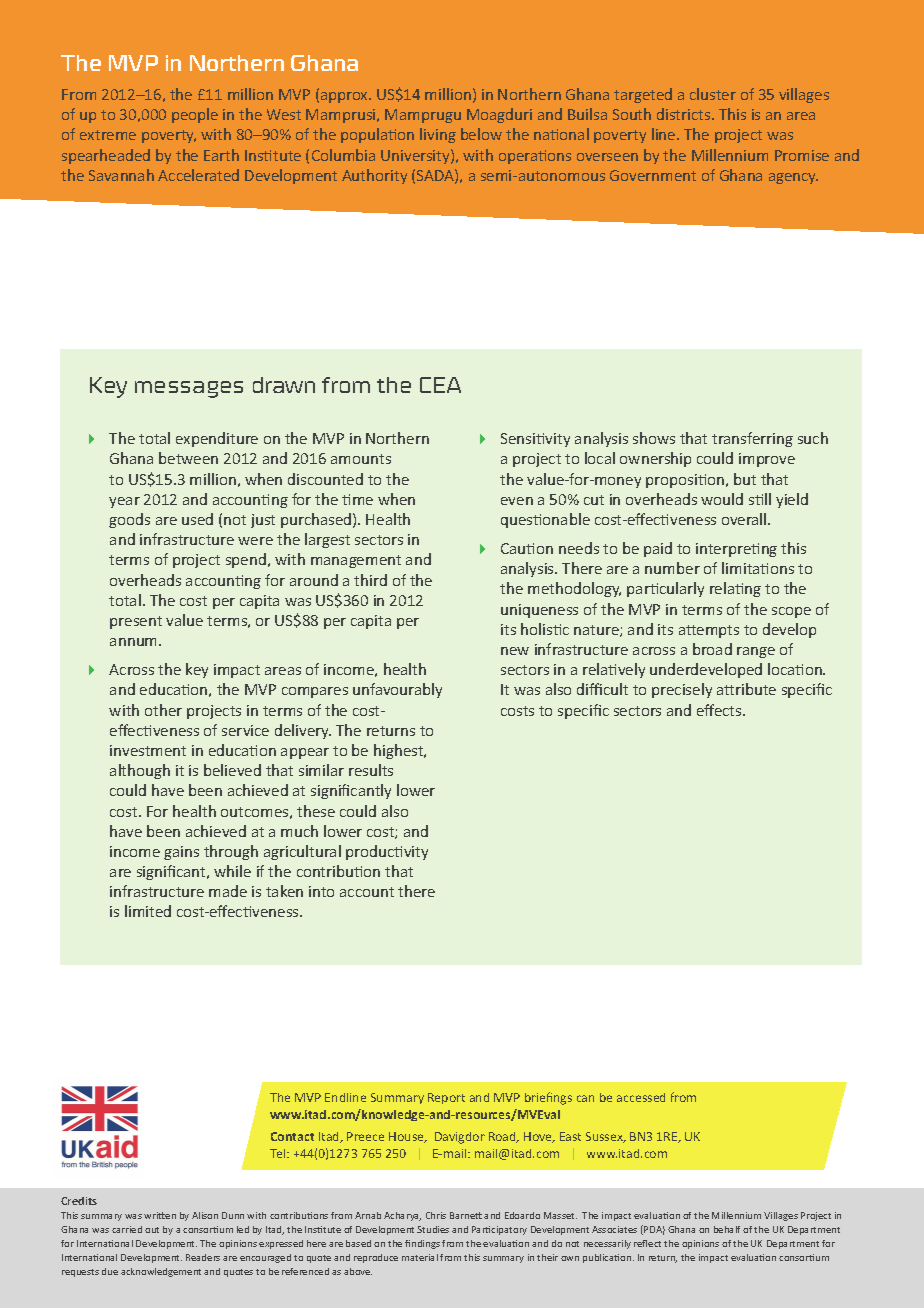 The width and height of the page is (924, 1308). What do you see at coordinates (438, 135) in the page?
I see `living` at bounding box center [438, 135].
